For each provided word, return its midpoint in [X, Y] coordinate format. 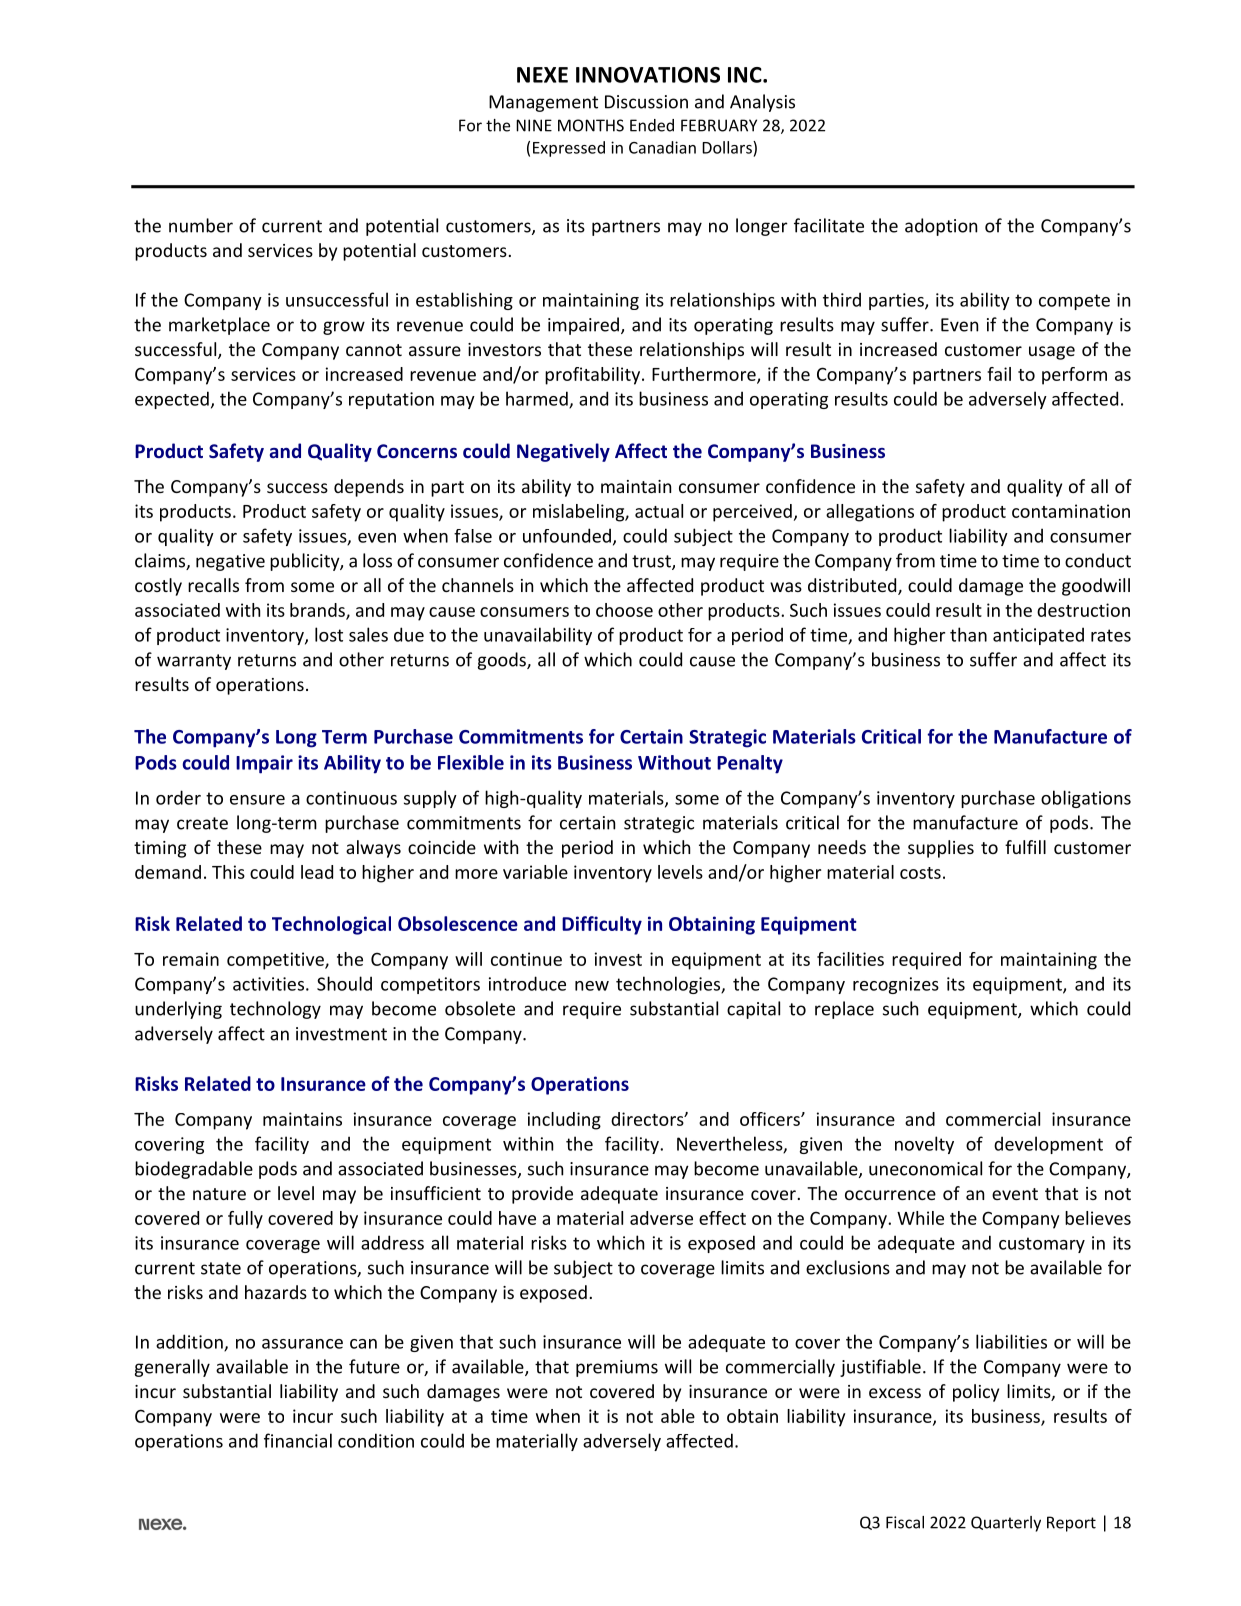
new [592, 986]
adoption [941, 227]
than [968, 634]
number [201, 225]
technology [275, 1010]
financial [298, 1440]
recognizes [896, 985]
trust [652, 562]
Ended [652, 125]
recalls [213, 585]
